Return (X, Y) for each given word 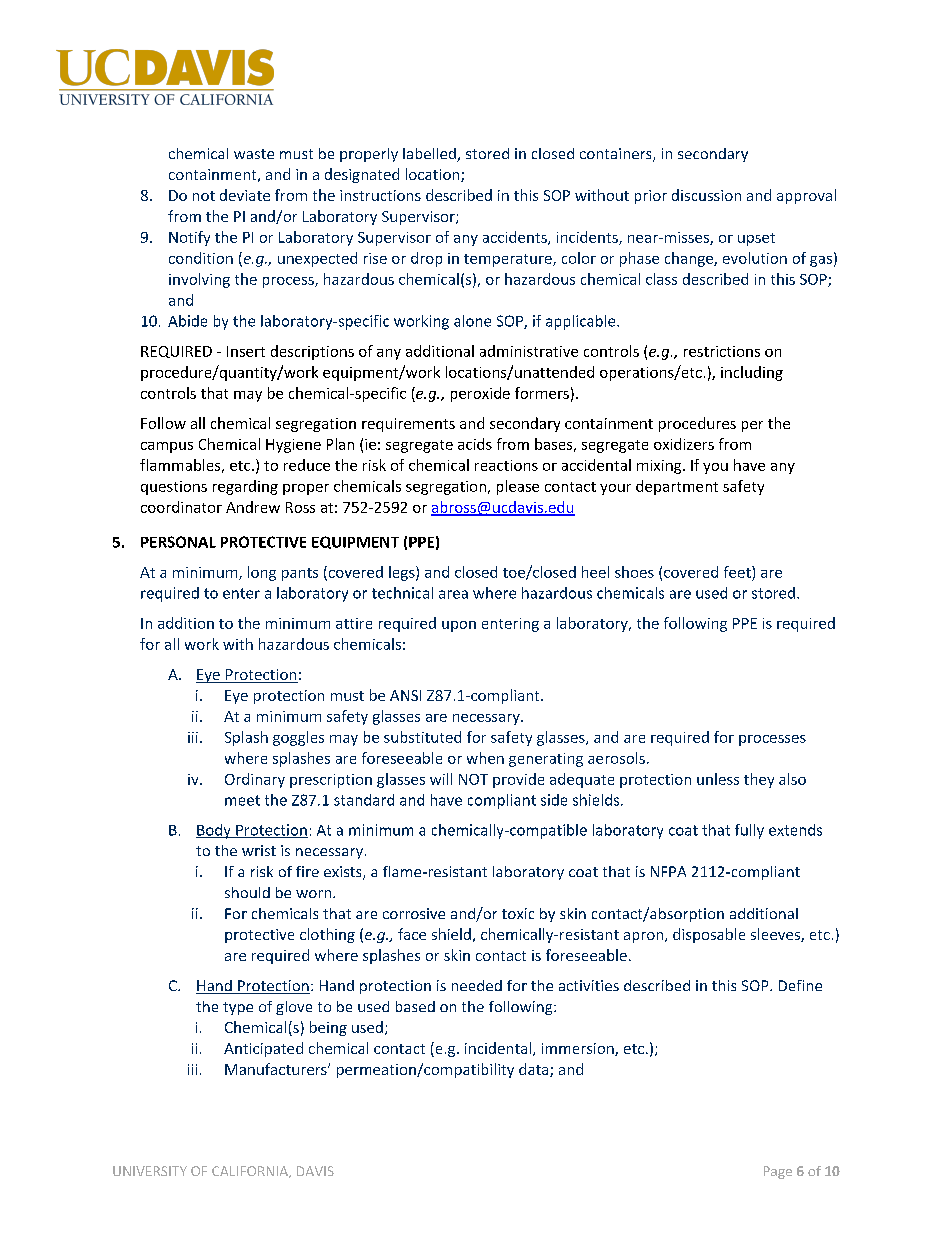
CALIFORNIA (251, 1172)
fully (749, 831)
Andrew (253, 507)
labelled (430, 155)
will (441, 779)
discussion (706, 195)
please (518, 487)
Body (214, 831)
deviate (245, 195)
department (677, 487)
